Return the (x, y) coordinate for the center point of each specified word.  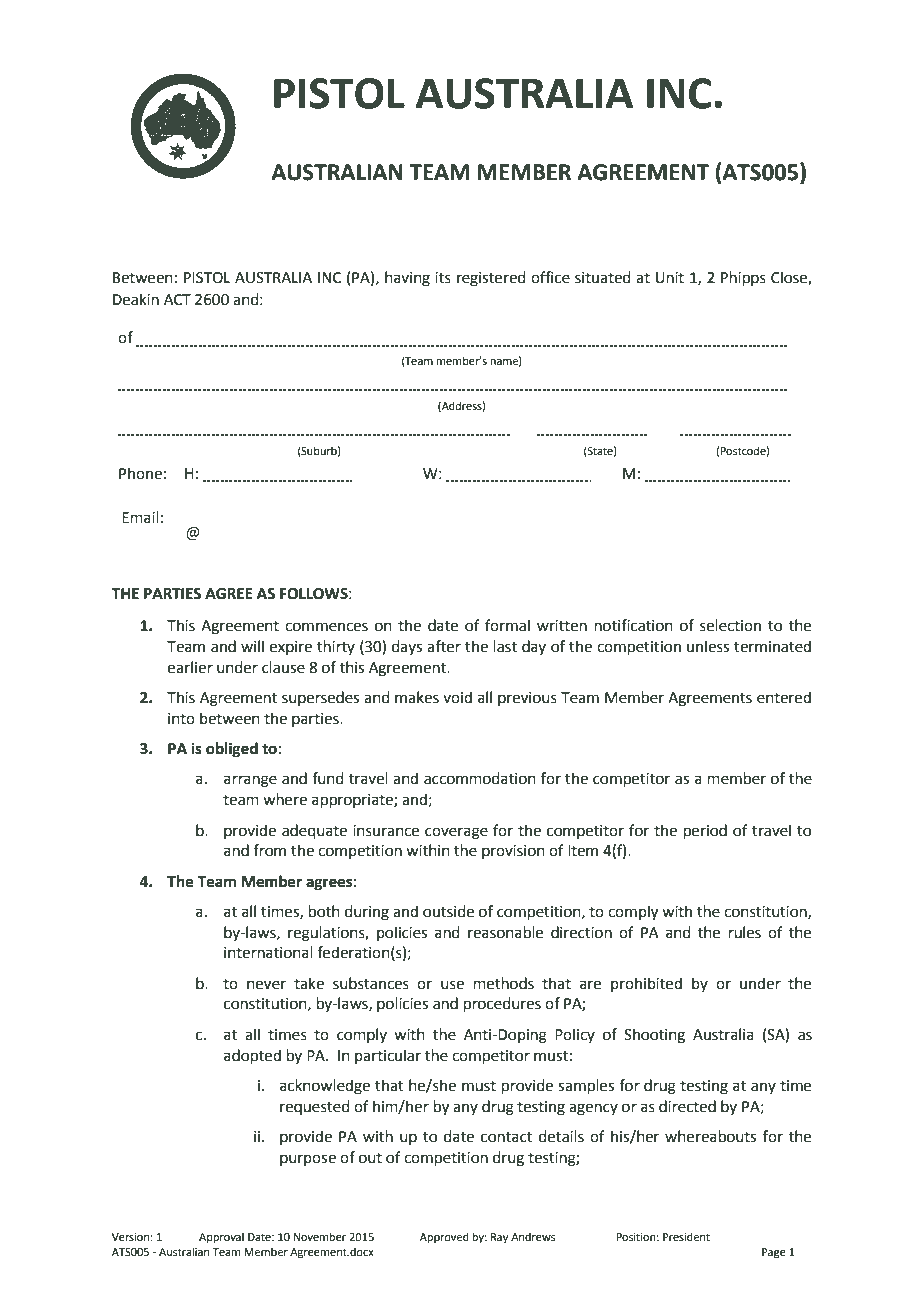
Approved (444, 1238)
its (443, 278)
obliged (232, 750)
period (705, 831)
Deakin (136, 299)
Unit (670, 278)
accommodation (480, 778)
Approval (221, 1238)
